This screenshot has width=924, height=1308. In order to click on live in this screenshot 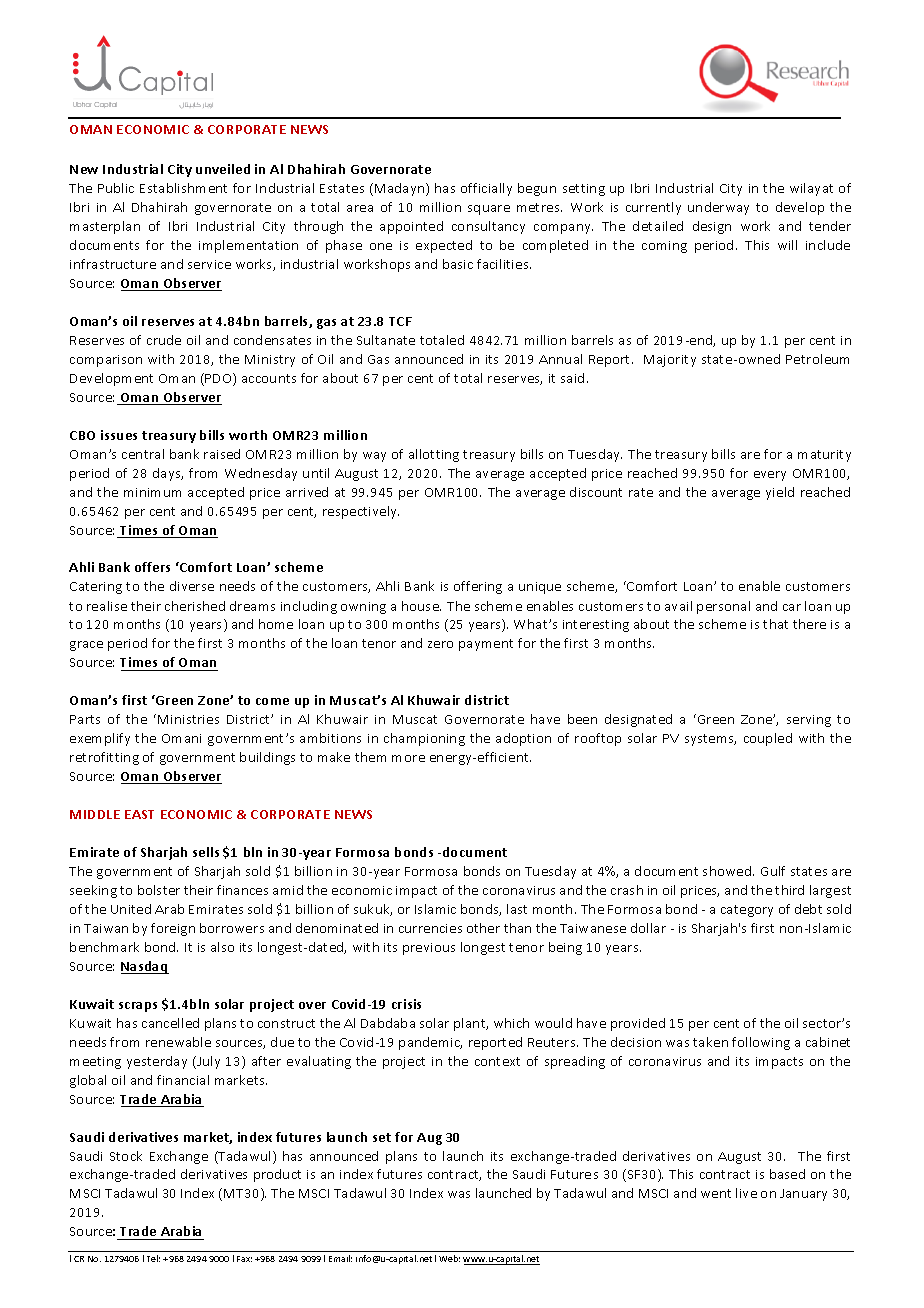, I will do `click(746, 1193)`.
